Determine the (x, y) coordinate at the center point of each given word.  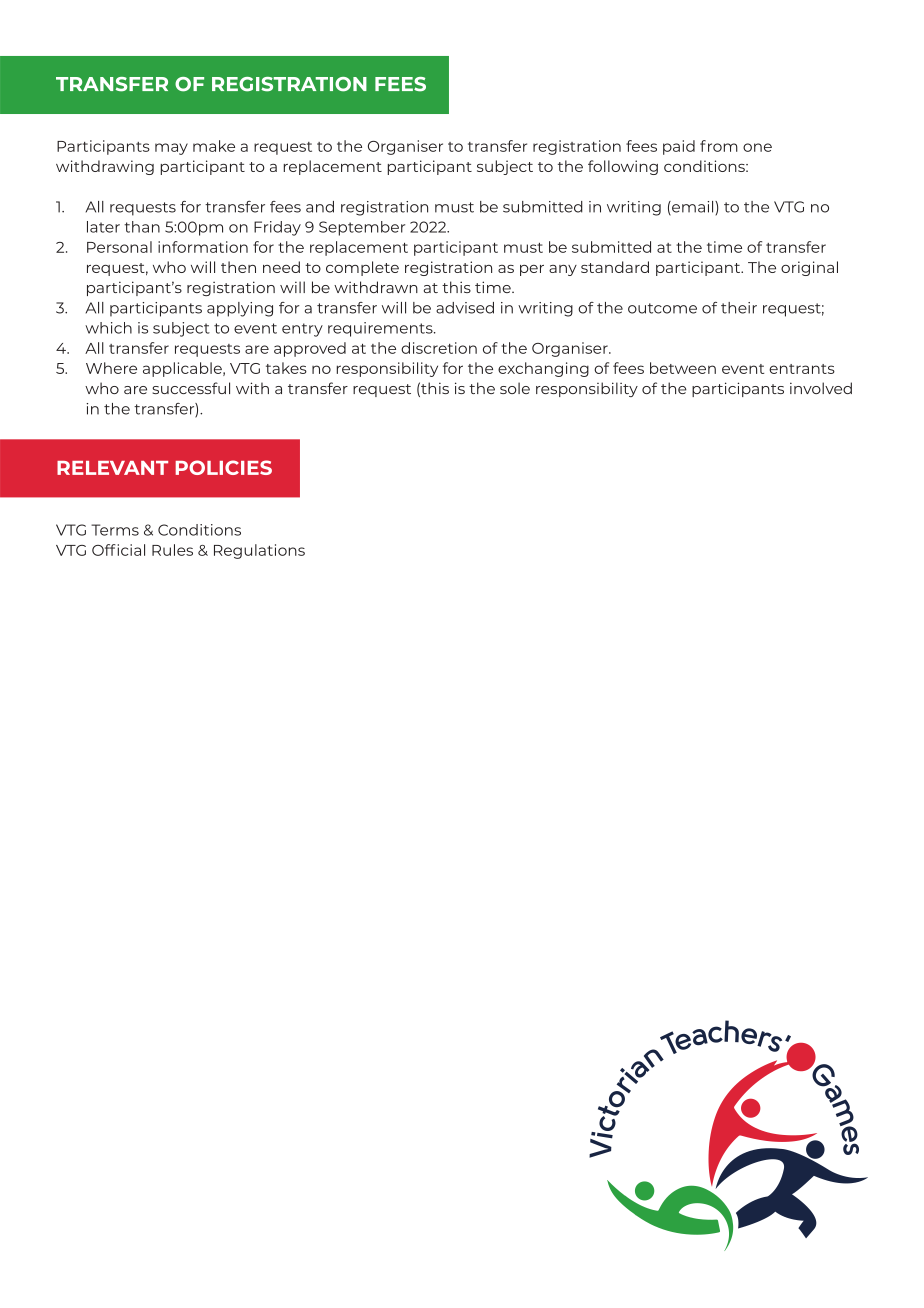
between (683, 368)
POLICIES (223, 467)
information (203, 247)
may (171, 149)
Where (111, 368)
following (623, 167)
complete (362, 268)
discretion (439, 348)
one (757, 147)
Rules (172, 550)
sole (515, 388)
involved (821, 388)
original (809, 268)
